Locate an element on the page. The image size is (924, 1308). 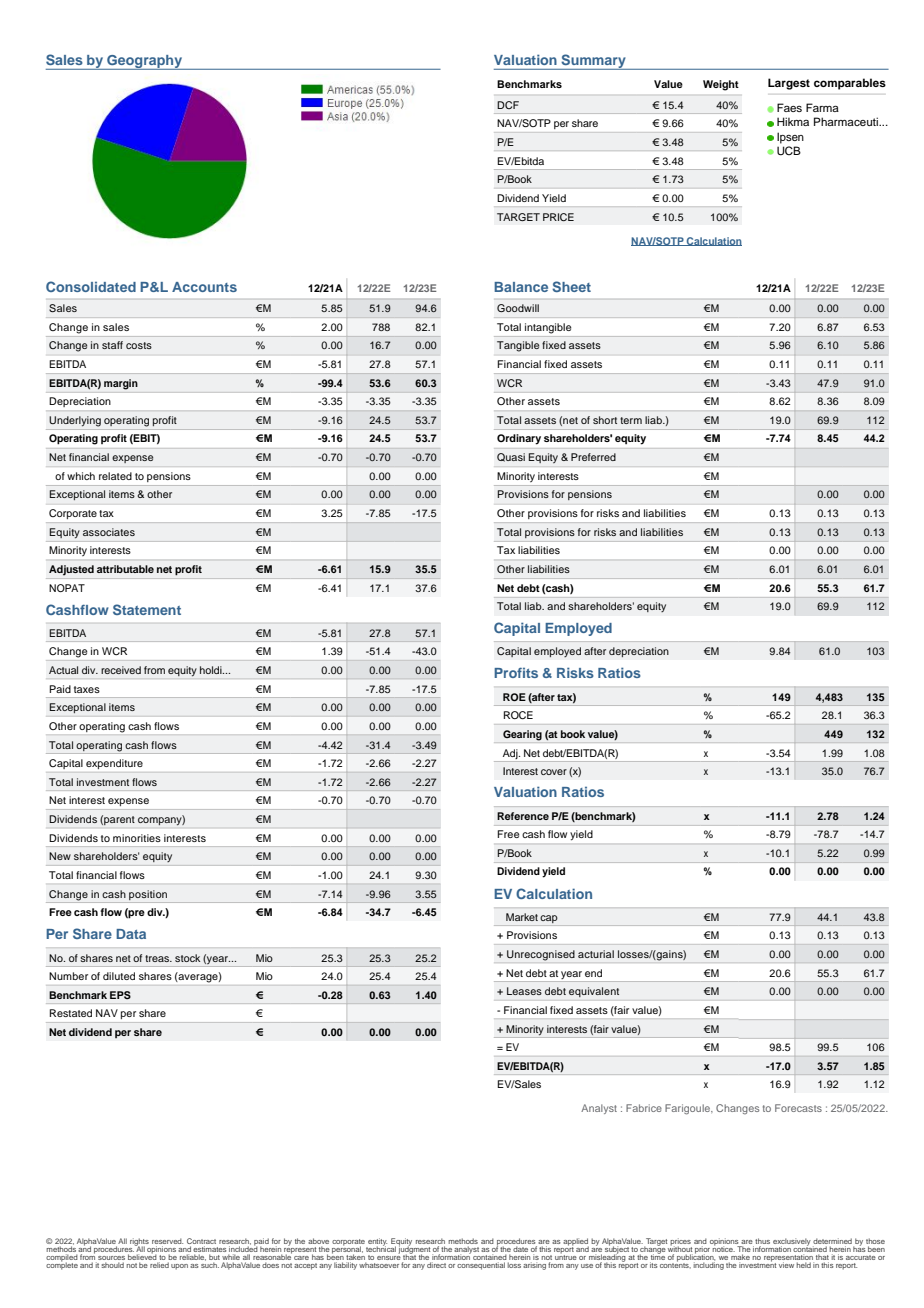
Largest is located at coordinates (789, 84).
